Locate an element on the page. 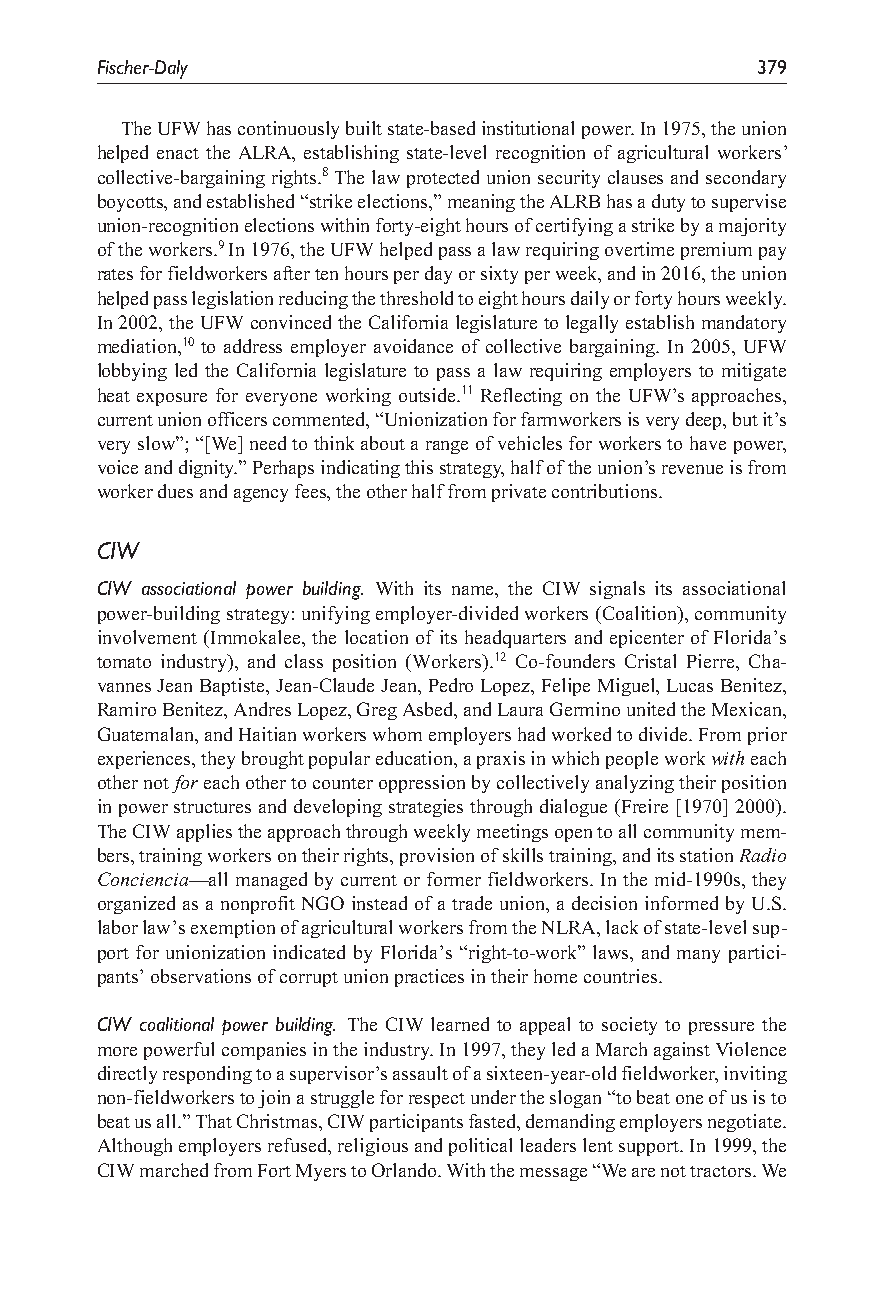 The image size is (872, 1308). Freire is located at coordinates (643, 806).
